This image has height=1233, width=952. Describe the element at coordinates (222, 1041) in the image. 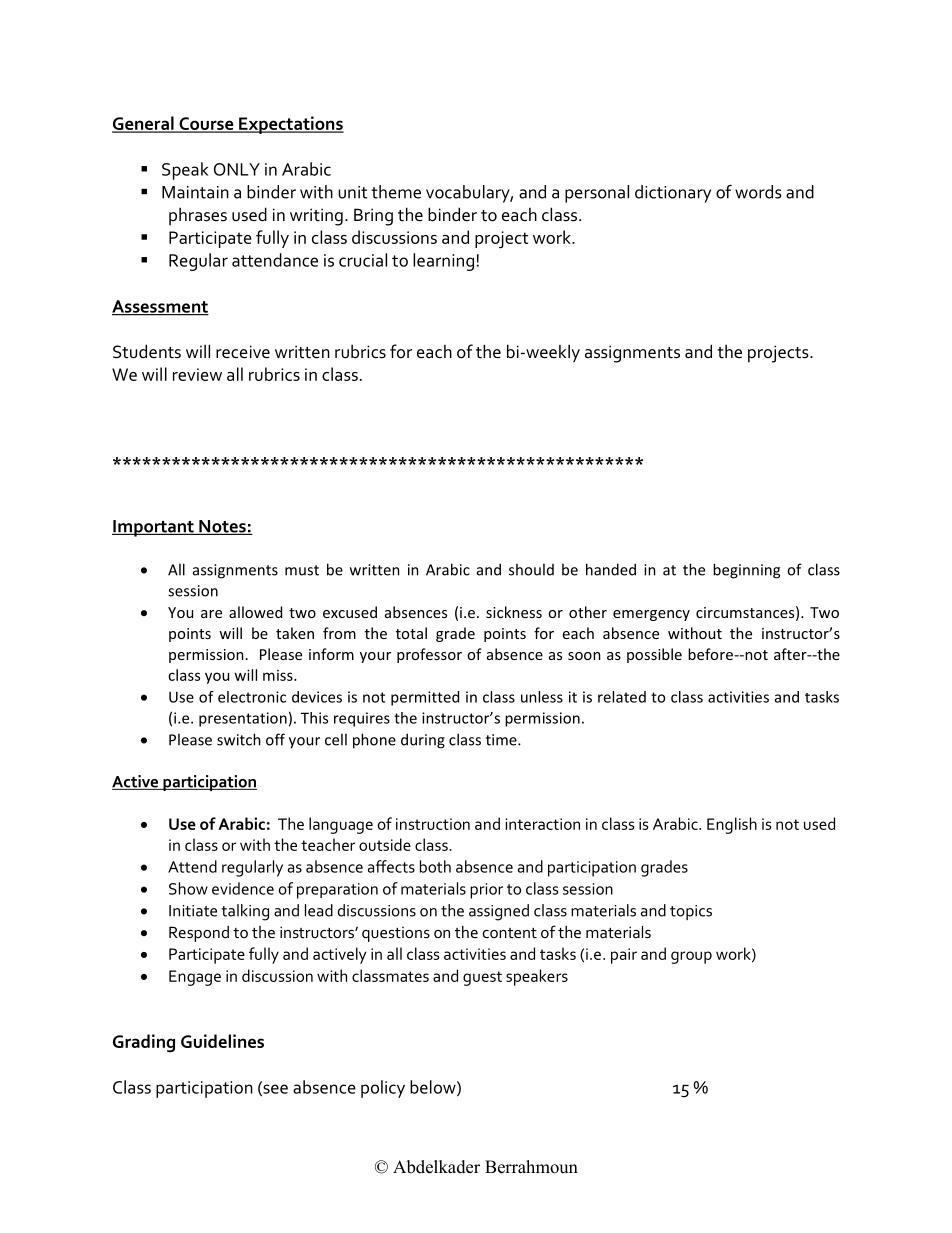

I see `Guidelines` at that location.
